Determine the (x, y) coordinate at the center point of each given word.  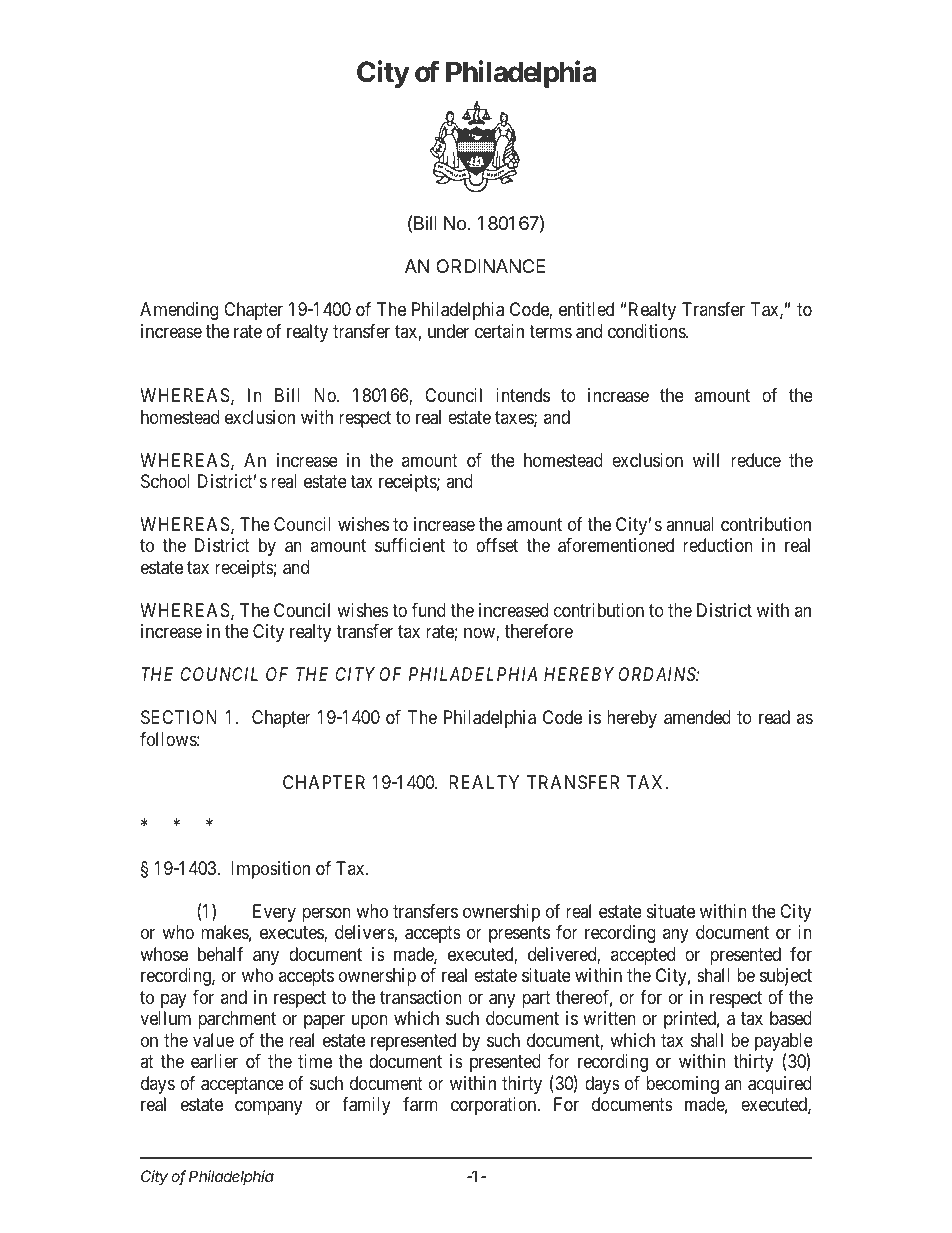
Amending (179, 311)
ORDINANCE (490, 266)
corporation (495, 1106)
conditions (647, 331)
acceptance (242, 1085)
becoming (682, 1085)
